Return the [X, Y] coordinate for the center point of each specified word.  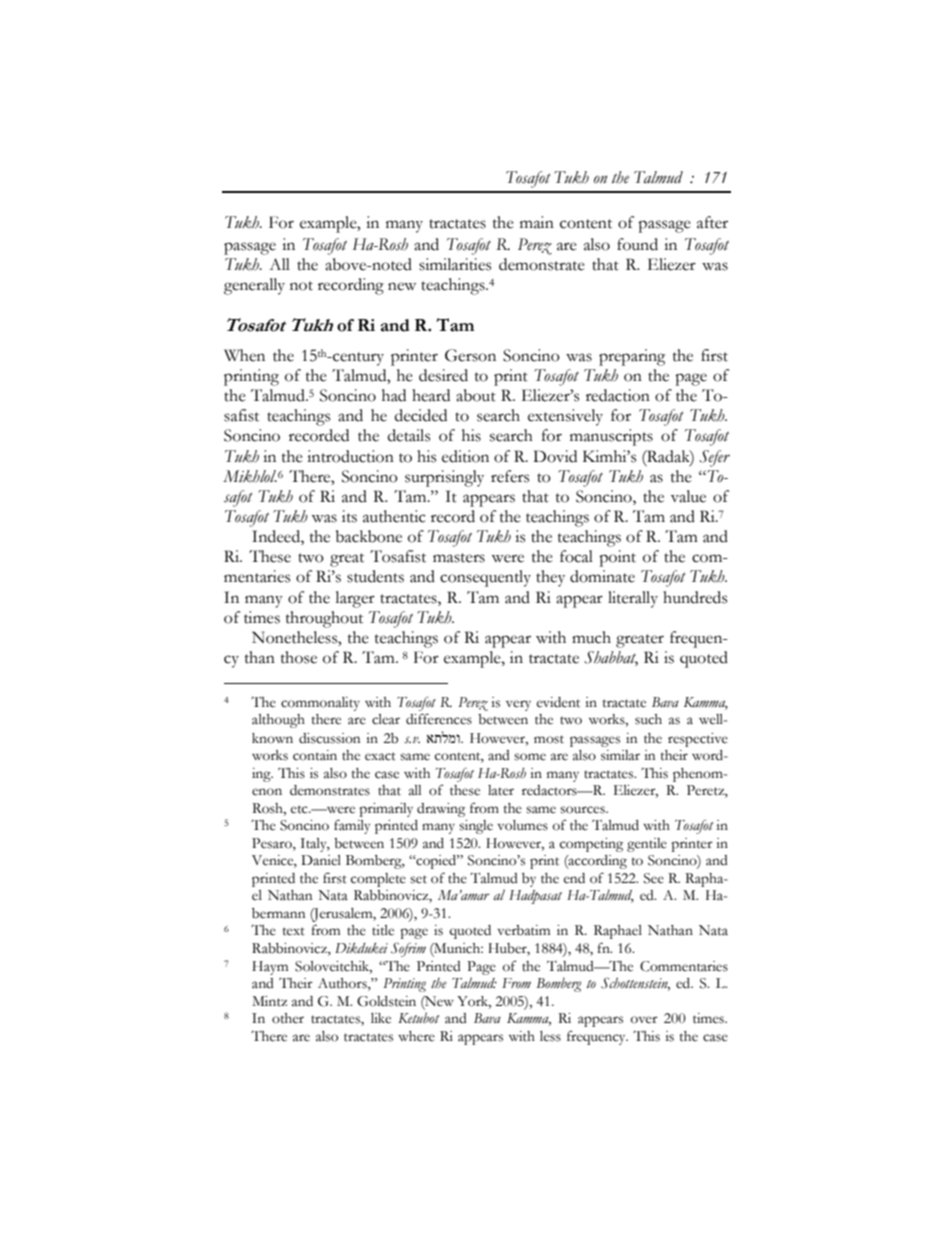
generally [254, 286]
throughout [324, 619]
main [537, 222]
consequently [485, 578]
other [288, 1018]
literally [633, 599]
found [637, 244]
